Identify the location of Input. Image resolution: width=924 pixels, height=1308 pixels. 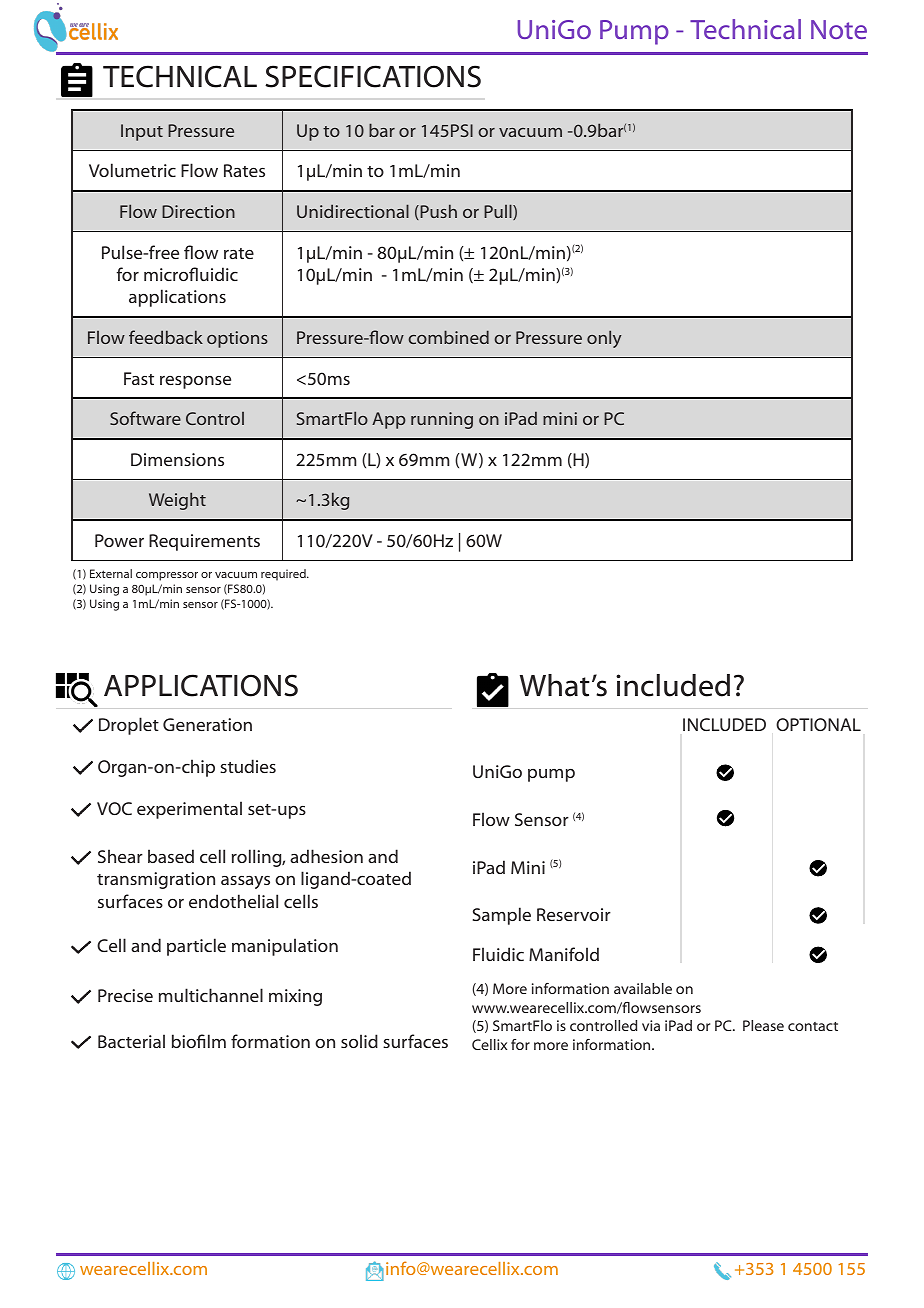
(142, 132).
